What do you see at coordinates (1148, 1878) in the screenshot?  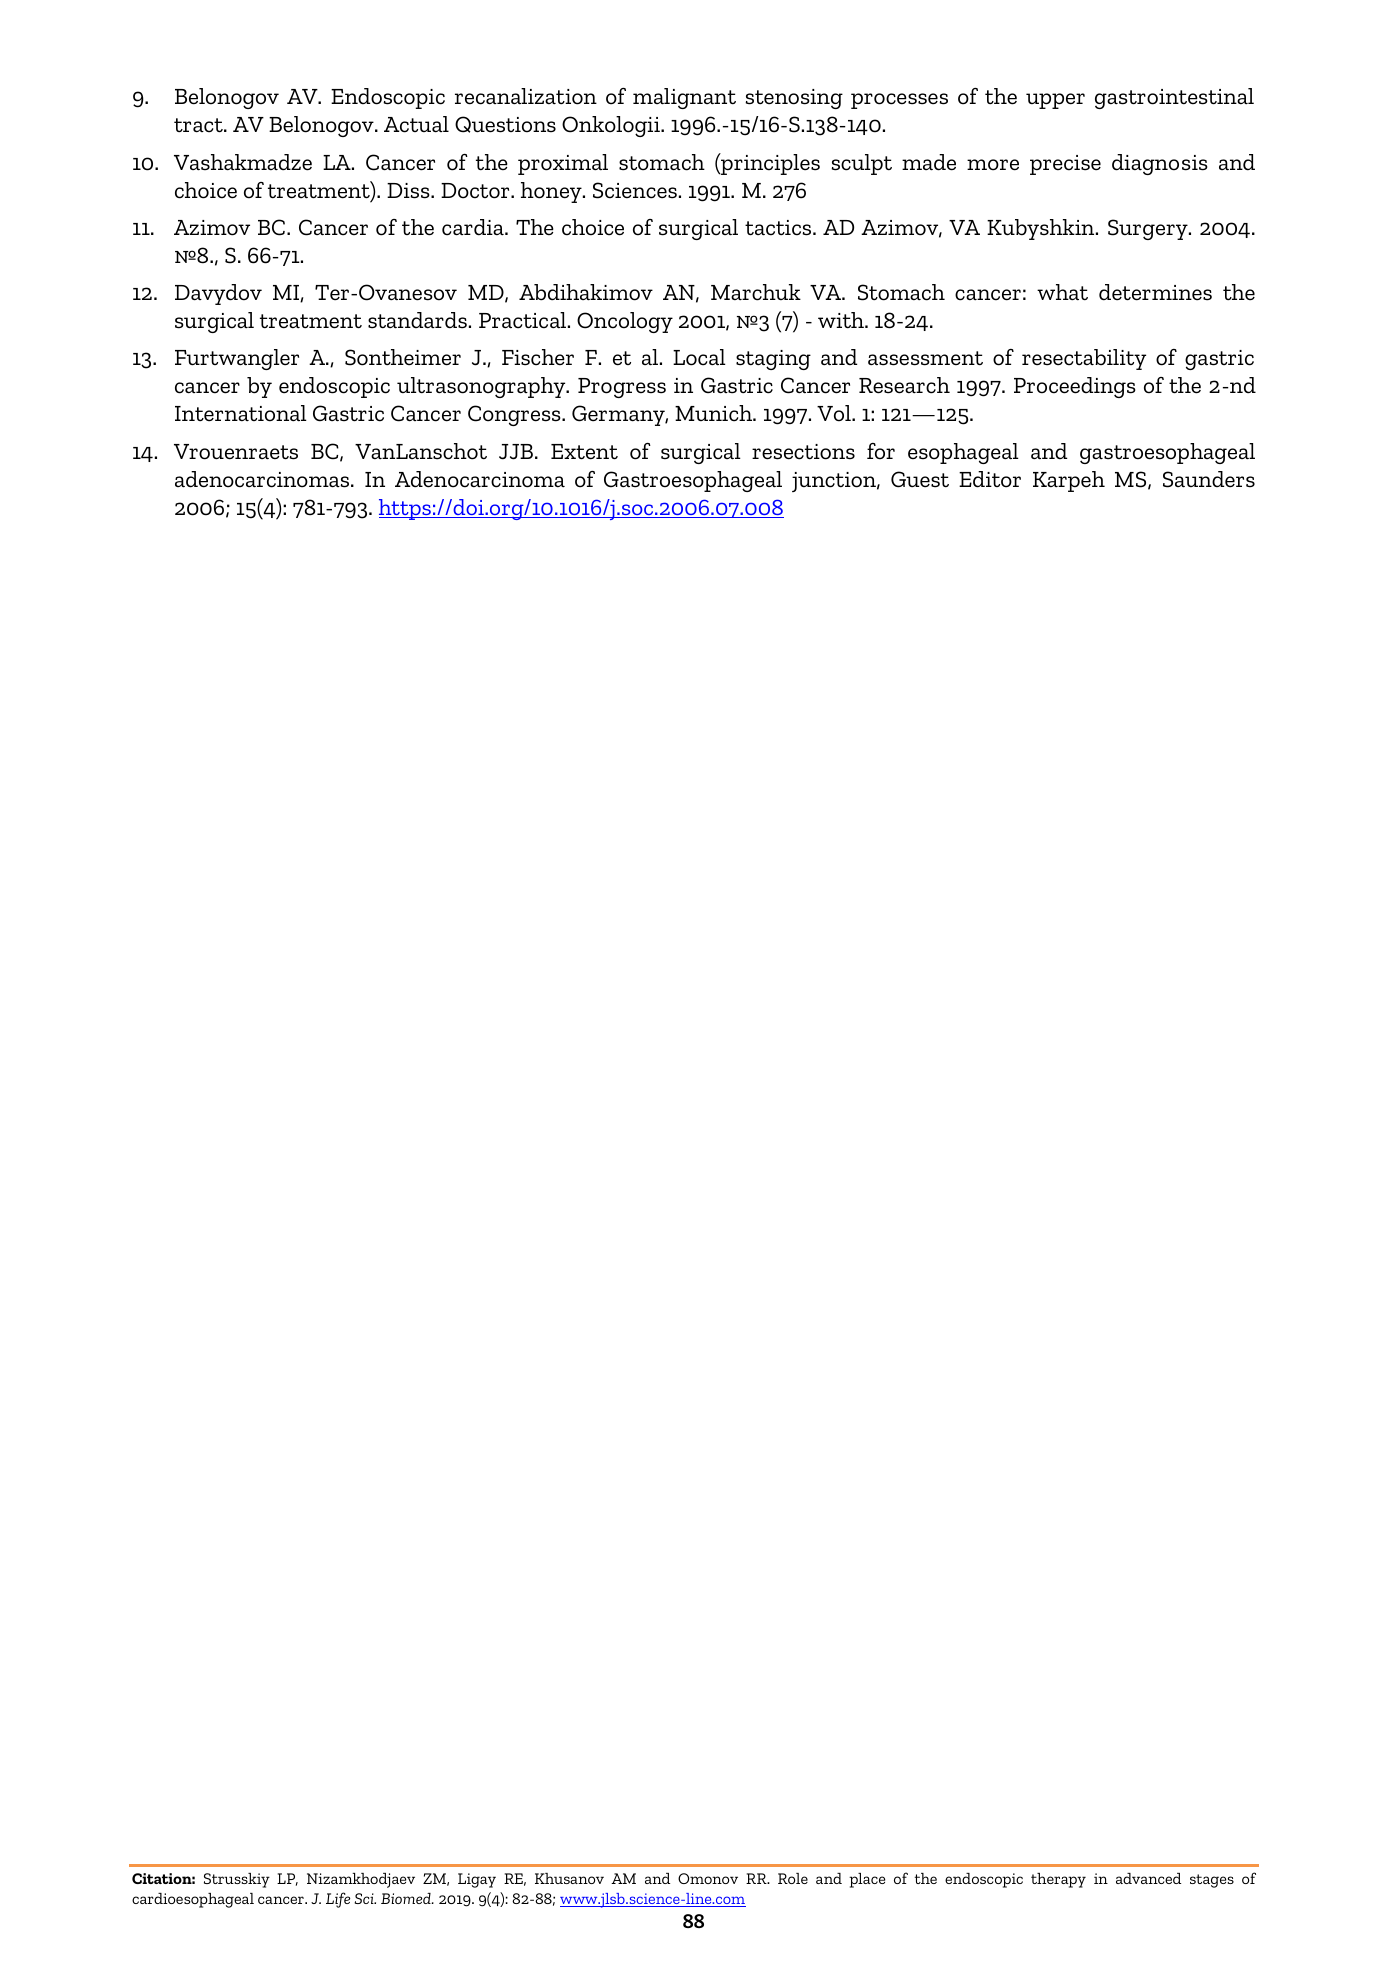 I see `advanced` at bounding box center [1148, 1878].
